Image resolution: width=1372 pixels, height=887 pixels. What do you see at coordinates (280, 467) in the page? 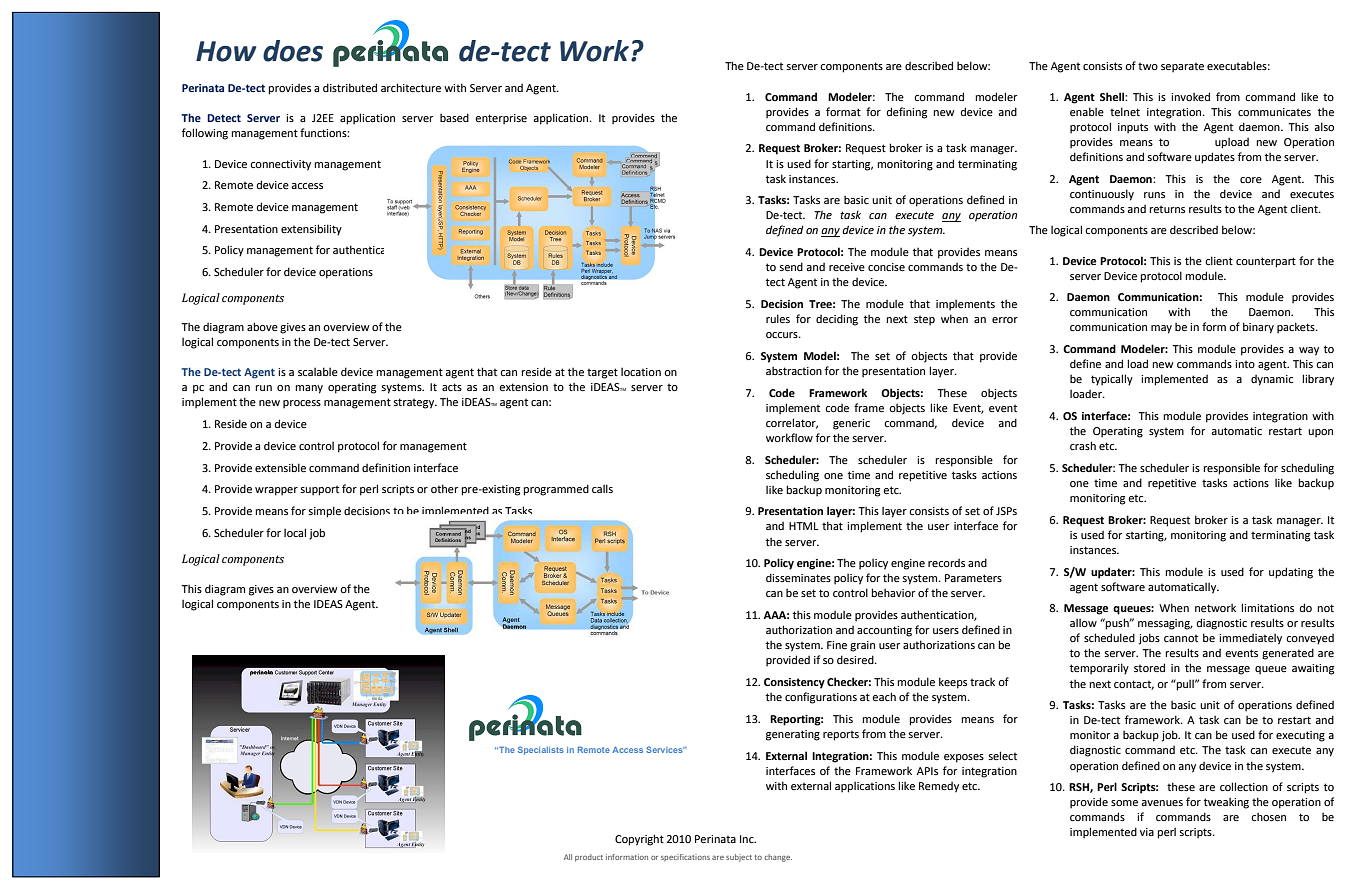
I see `extensible` at bounding box center [280, 467].
